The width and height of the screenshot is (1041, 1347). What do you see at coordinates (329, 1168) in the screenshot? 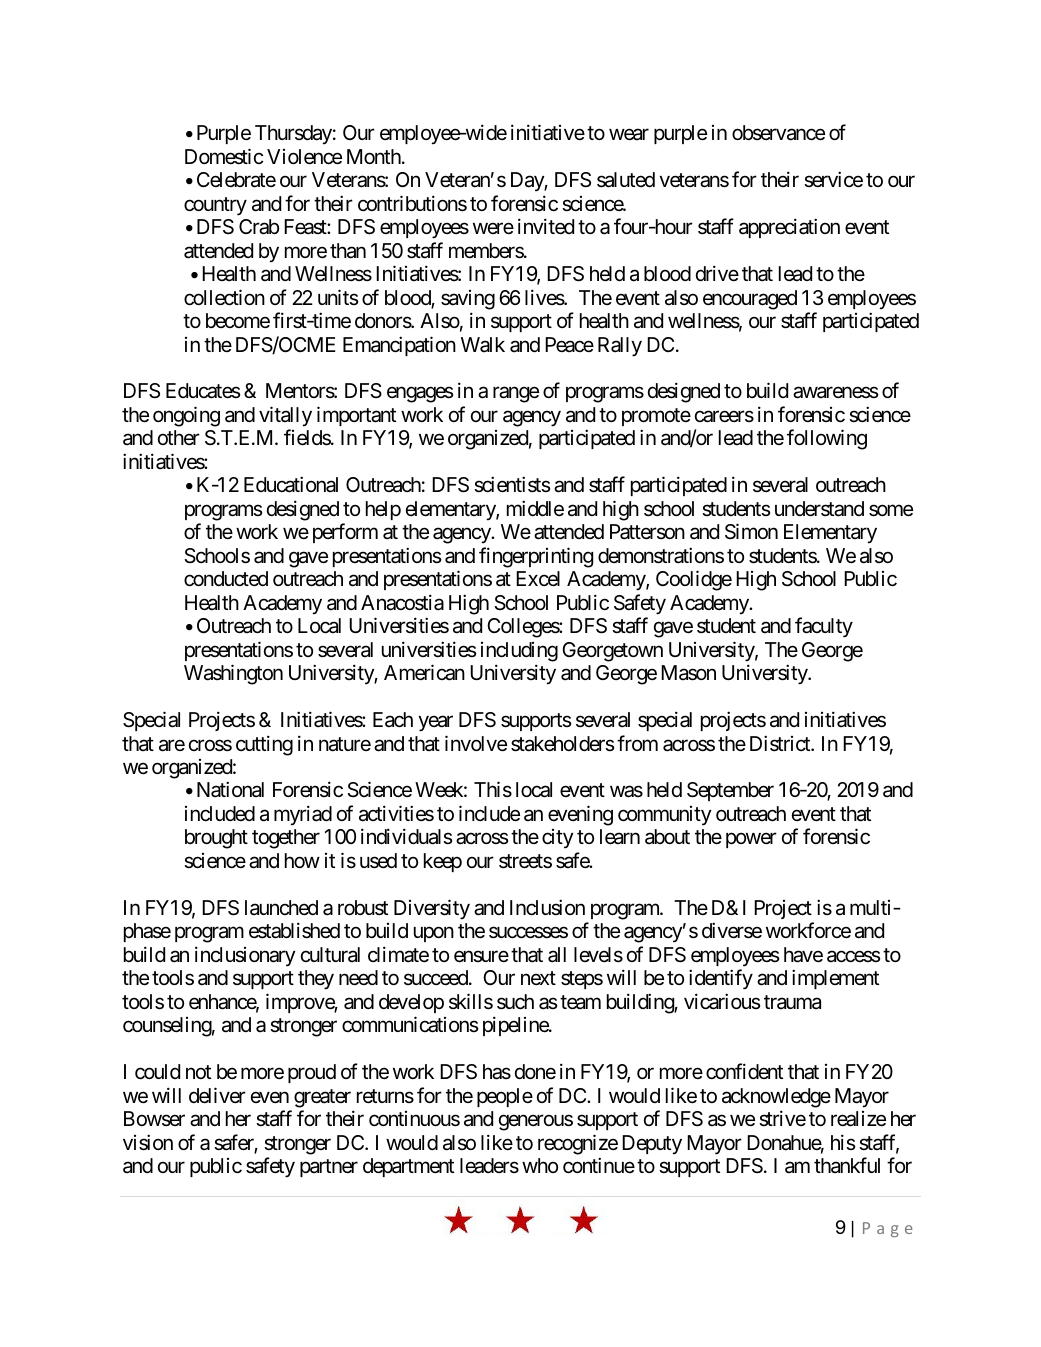
I see `partner` at bounding box center [329, 1168].
